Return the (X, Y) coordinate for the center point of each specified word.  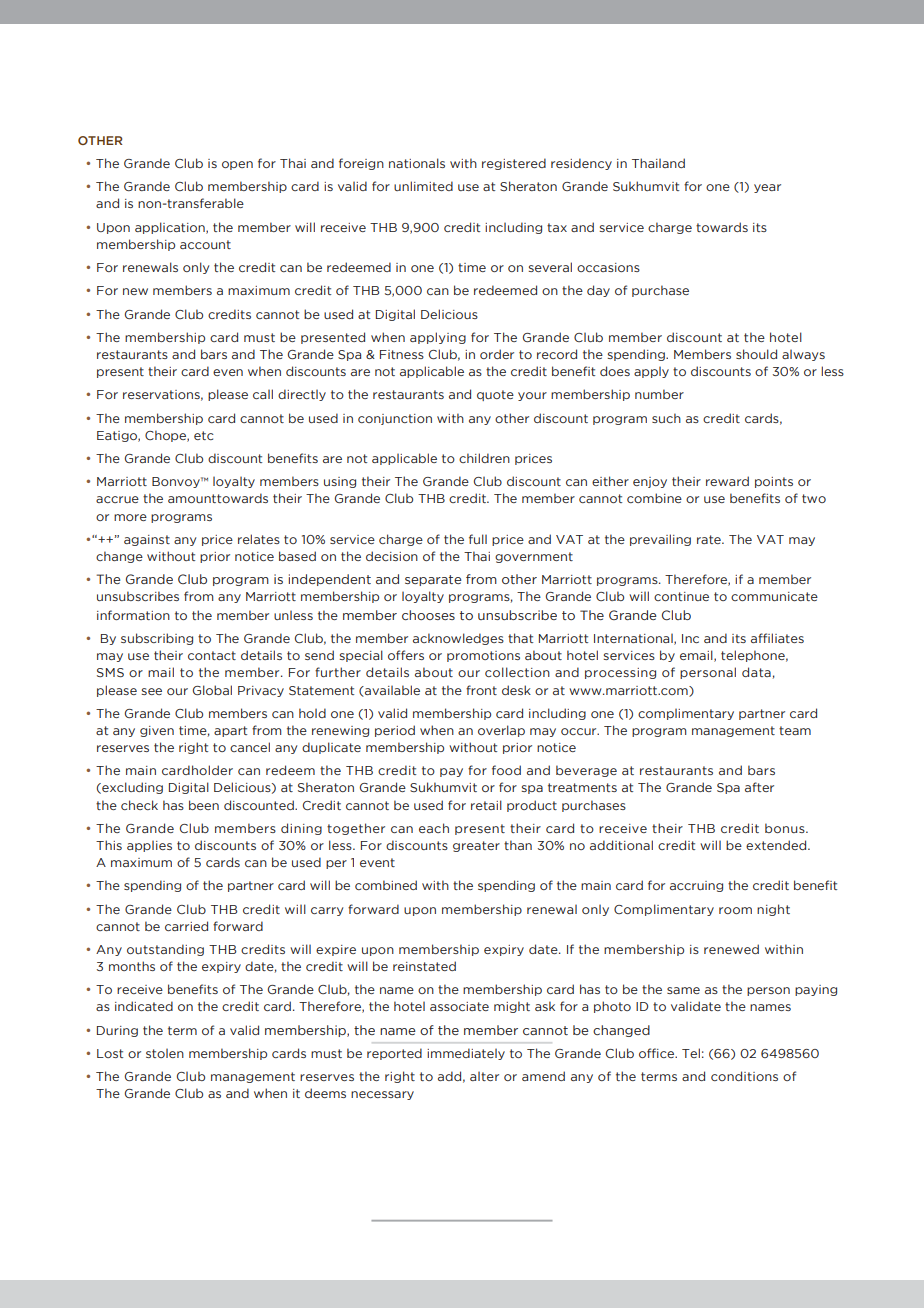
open (237, 165)
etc (204, 435)
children (484, 458)
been (204, 805)
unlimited (423, 186)
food (506, 770)
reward (727, 481)
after (759, 787)
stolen (165, 1053)
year (767, 188)
